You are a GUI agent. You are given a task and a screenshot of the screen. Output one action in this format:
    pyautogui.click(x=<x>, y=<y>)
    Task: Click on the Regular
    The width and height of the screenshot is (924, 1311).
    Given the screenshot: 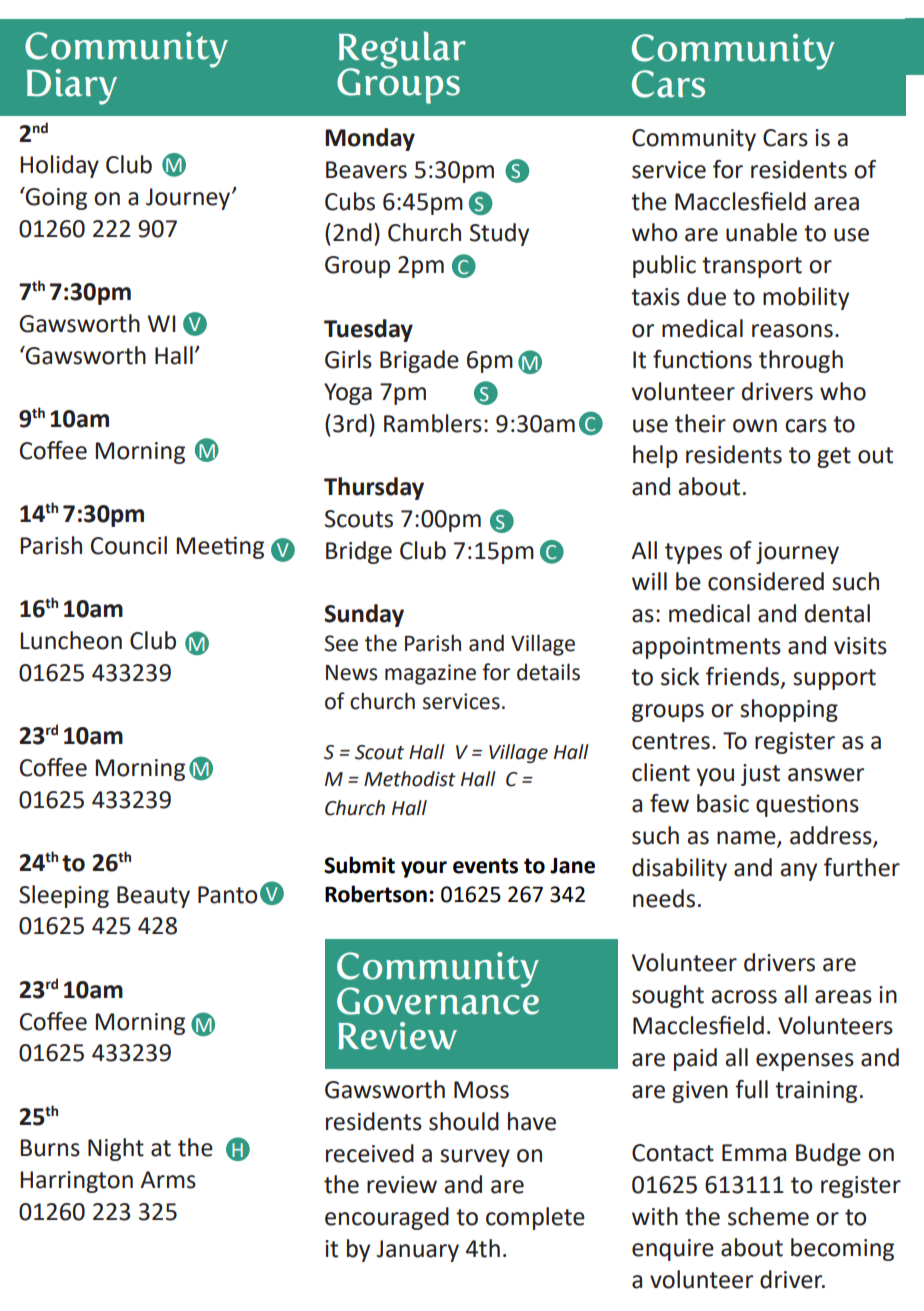 What is the action you would take?
    pyautogui.click(x=402, y=51)
